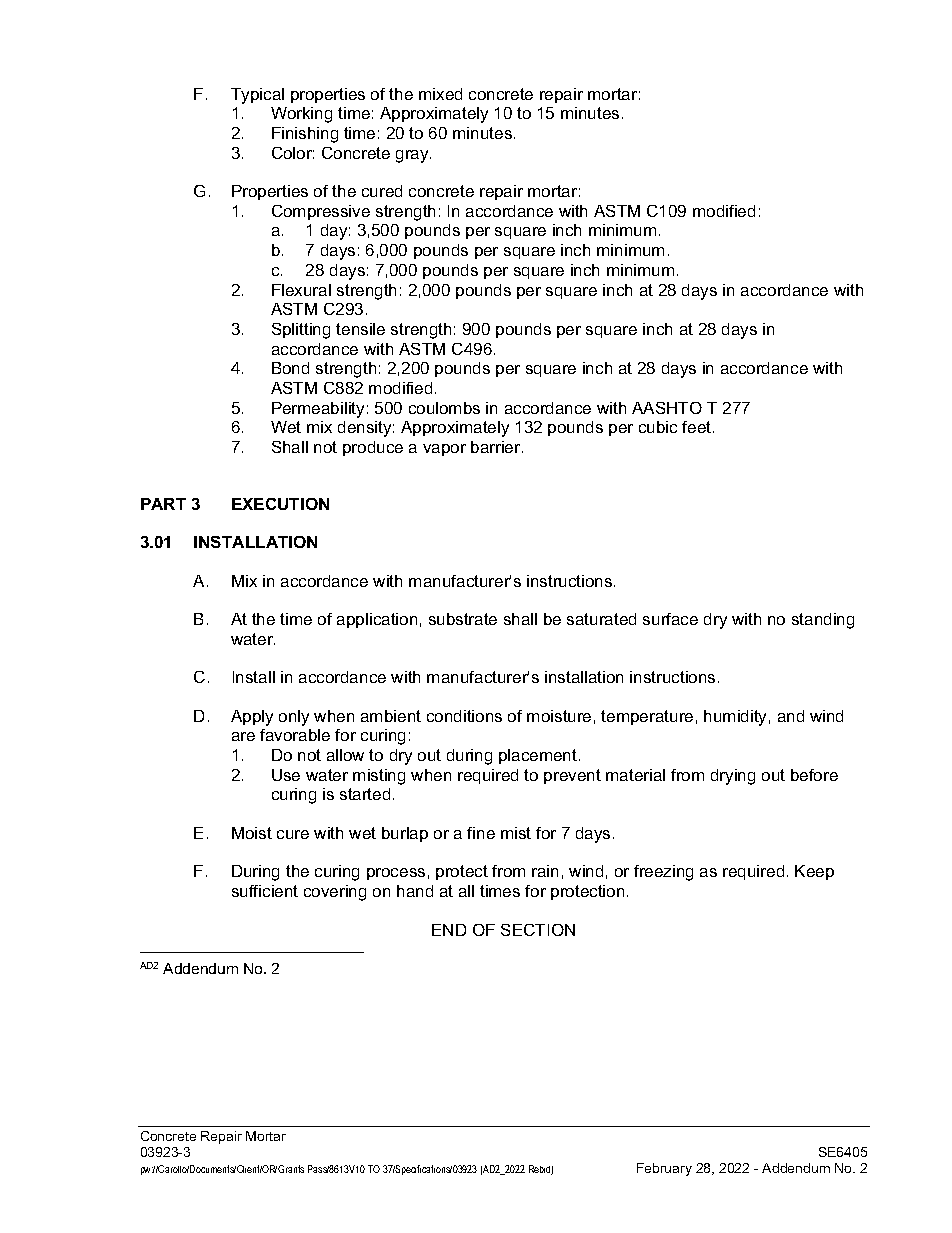 This page has height=1233, width=952. What do you see at coordinates (413, 156) in the page?
I see `gray` at bounding box center [413, 156].
